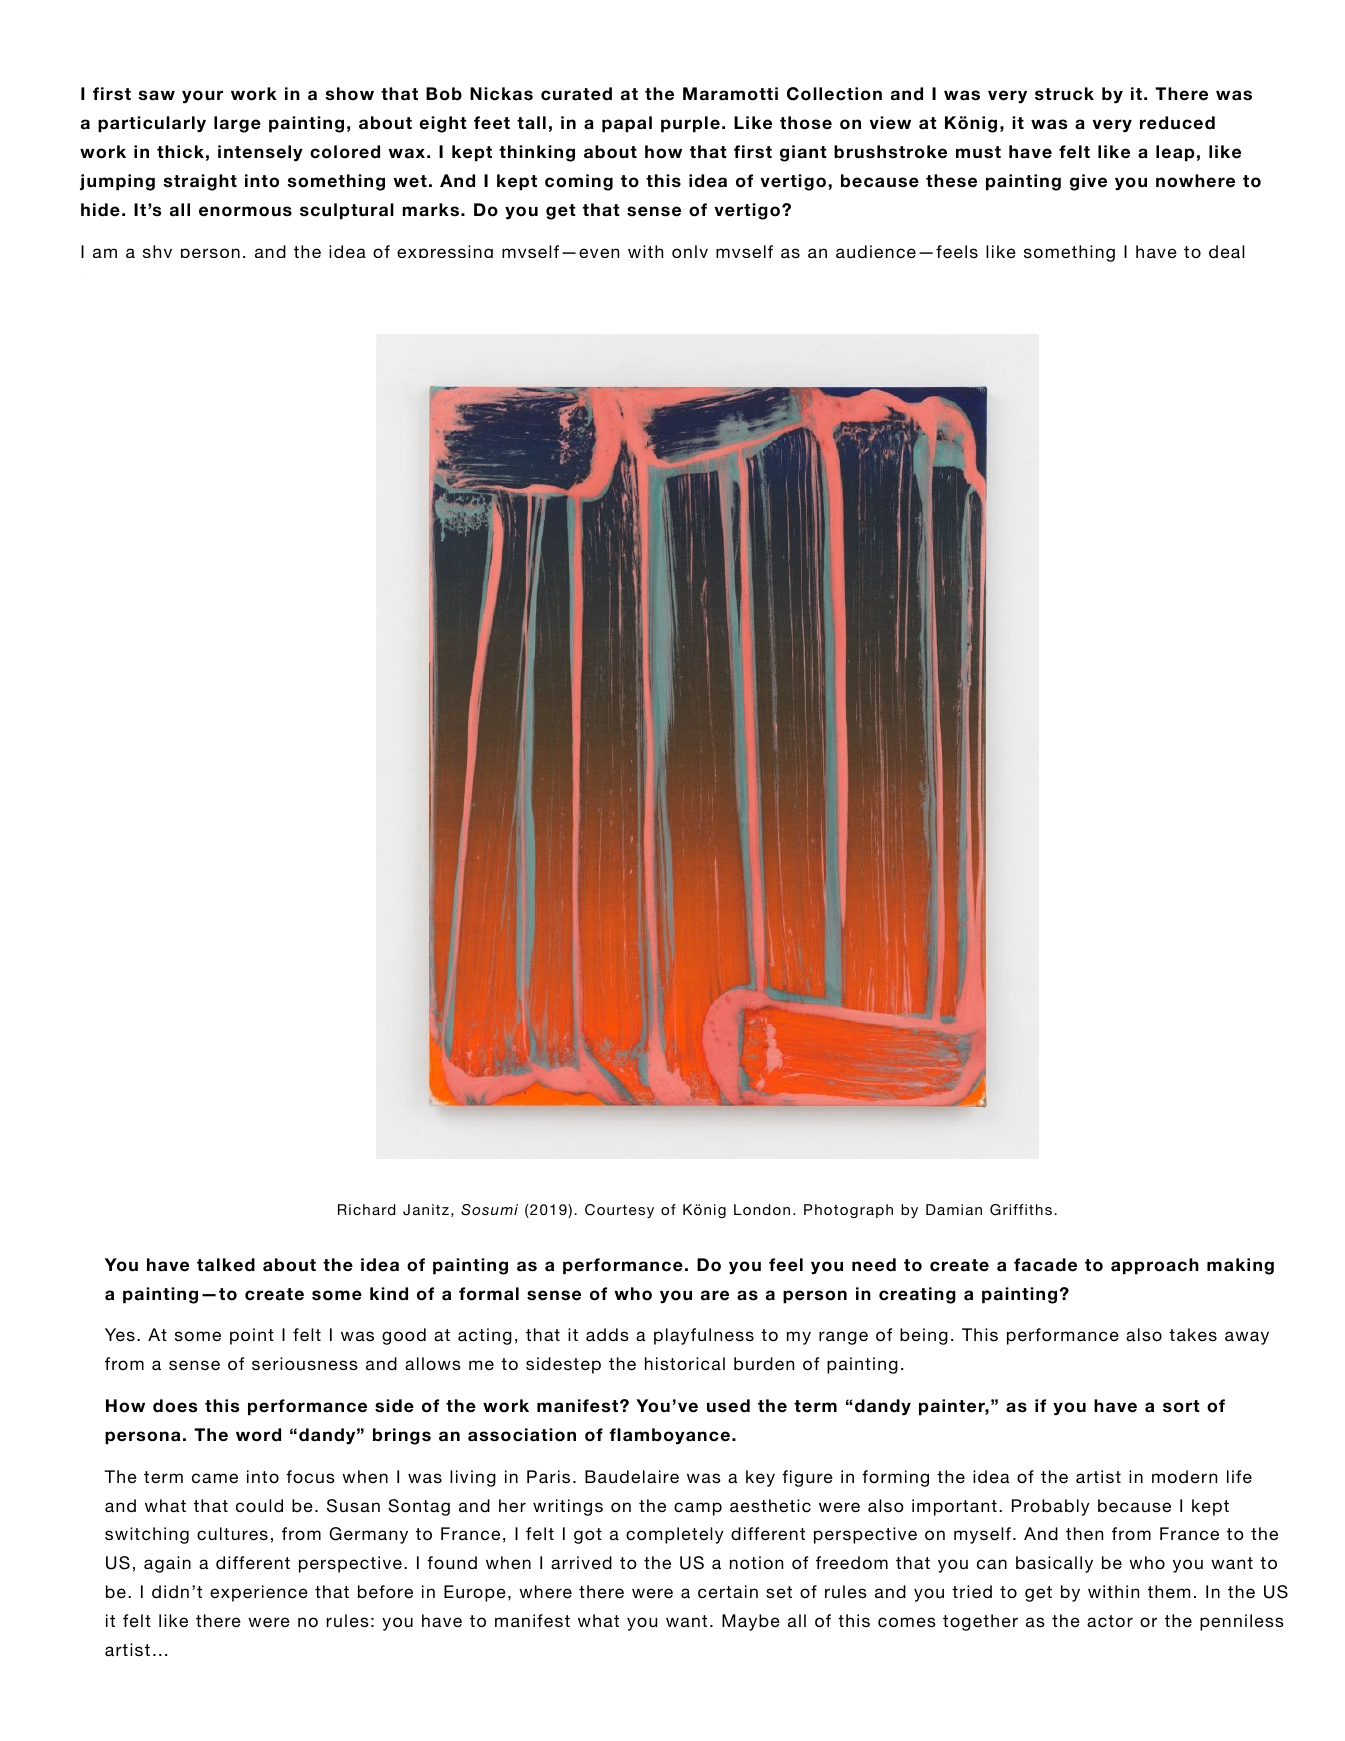  Describe the element at coordinates (762, 1209) in the screenshot. I see `London` at that location.
